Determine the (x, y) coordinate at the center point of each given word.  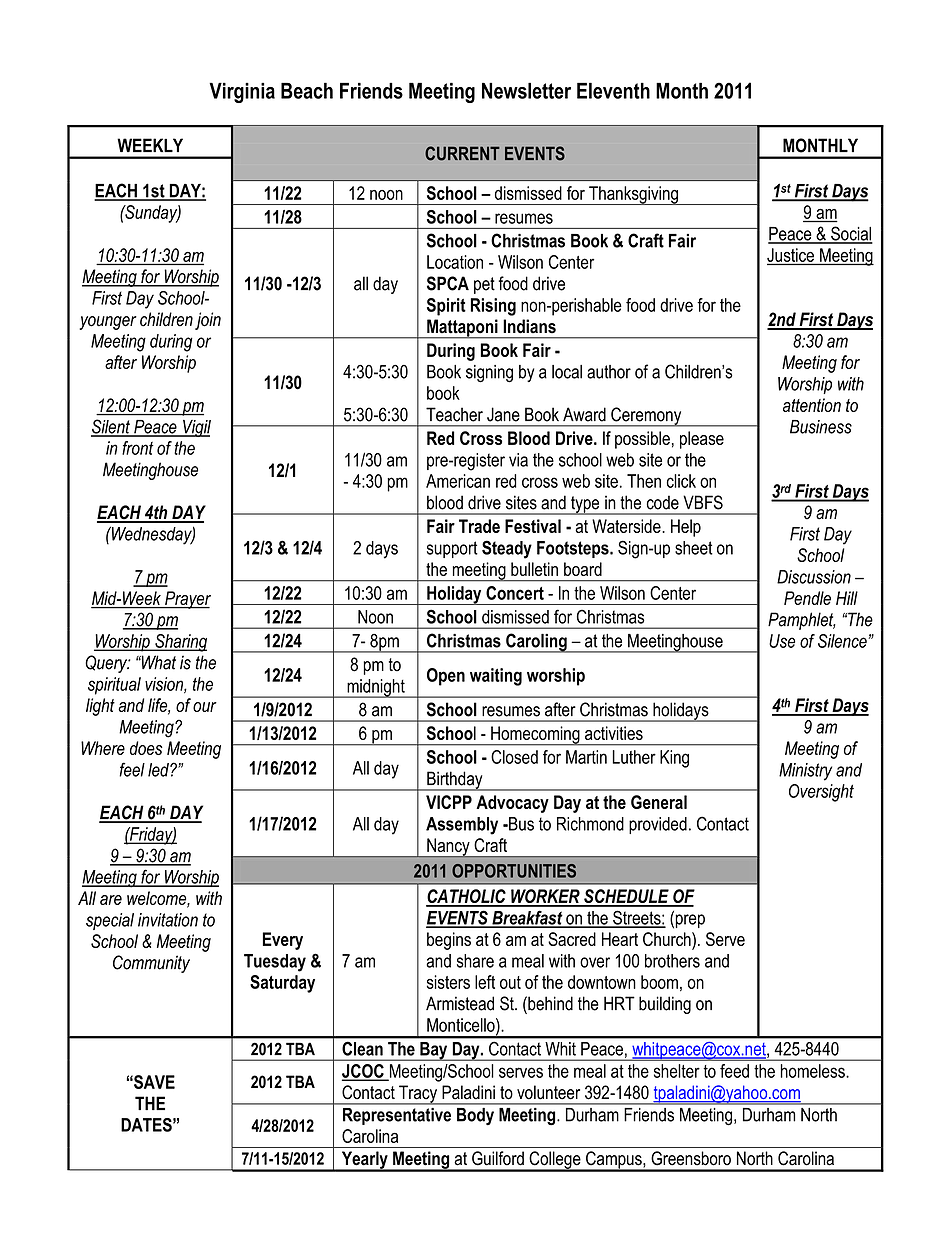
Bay (434, 1051)
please (702, 440)
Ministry (805, 772)
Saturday (282, 984)
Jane (503, 414)
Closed (514, 757)
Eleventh (613, 90)
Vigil (196, 428)
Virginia (242, 92)
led (159, 770)
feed (734, 1071)
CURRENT (462, 153)
